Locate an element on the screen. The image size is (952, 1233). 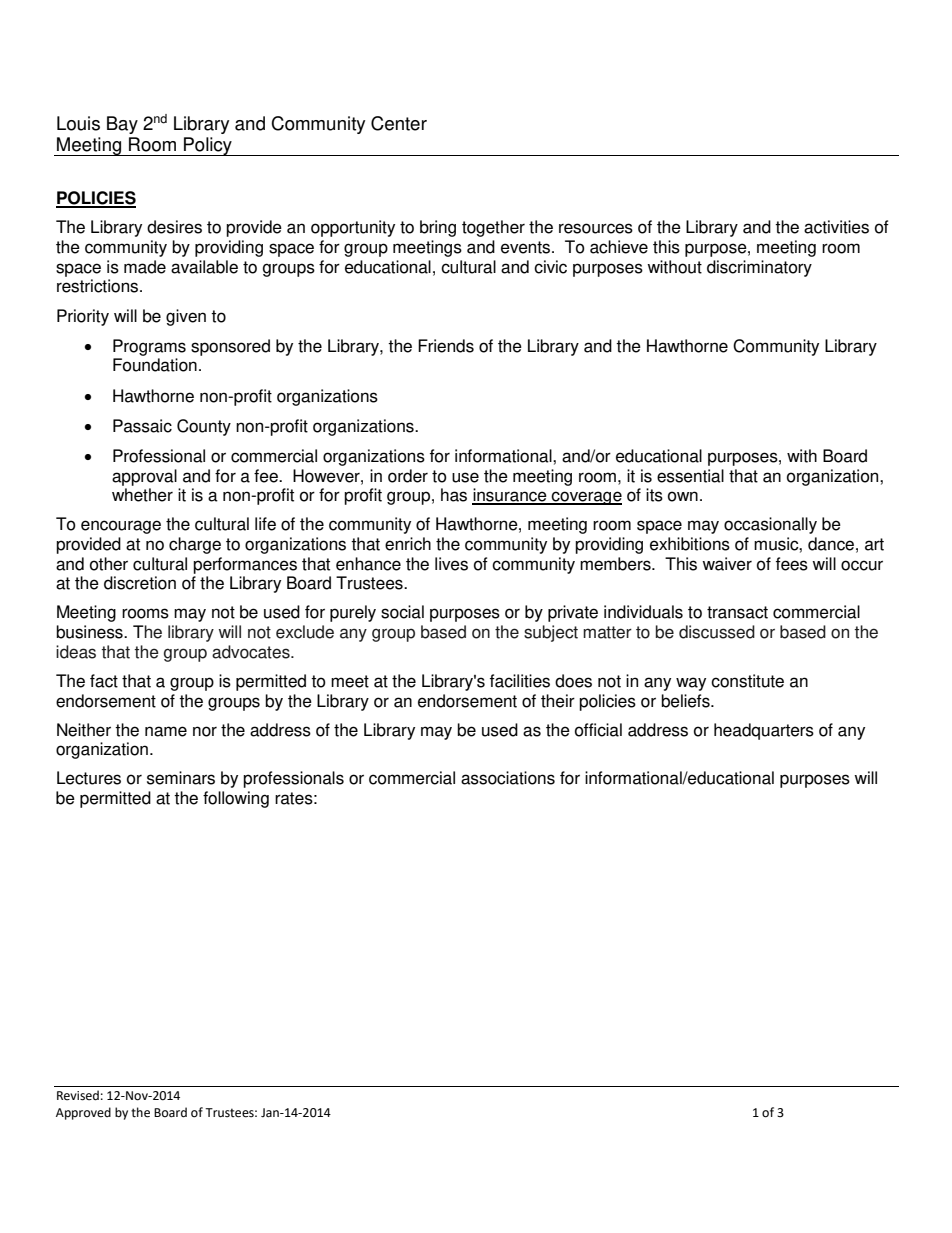
Policy is located at coordinates (208, 146).
